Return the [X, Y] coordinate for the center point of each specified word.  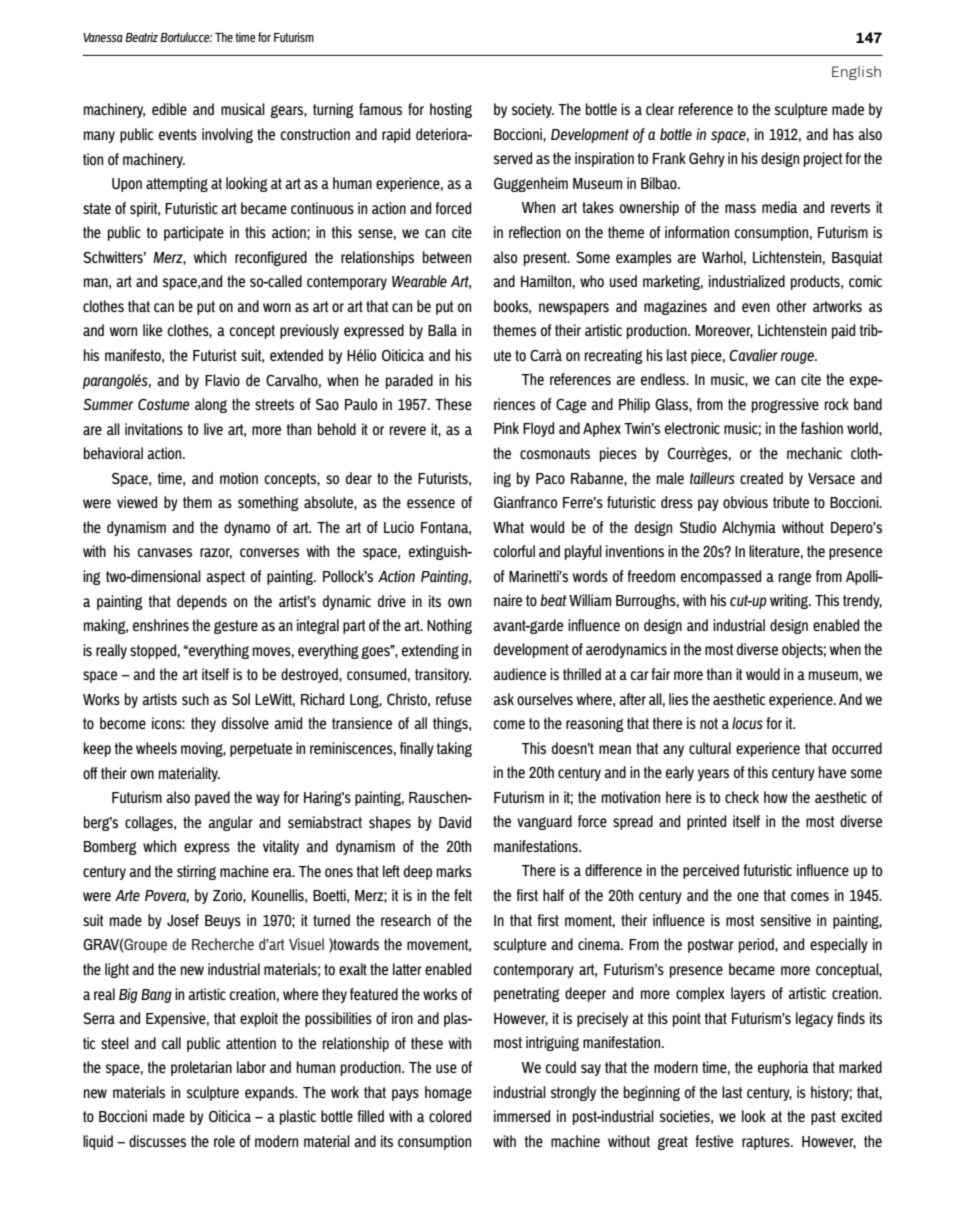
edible [169, 109]
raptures [767, 1143]
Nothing [449, 626]
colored [450, 1116]
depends [202, 602]
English [856, 73]
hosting [451, 110]
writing [790, 601]
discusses [157, 1141]
